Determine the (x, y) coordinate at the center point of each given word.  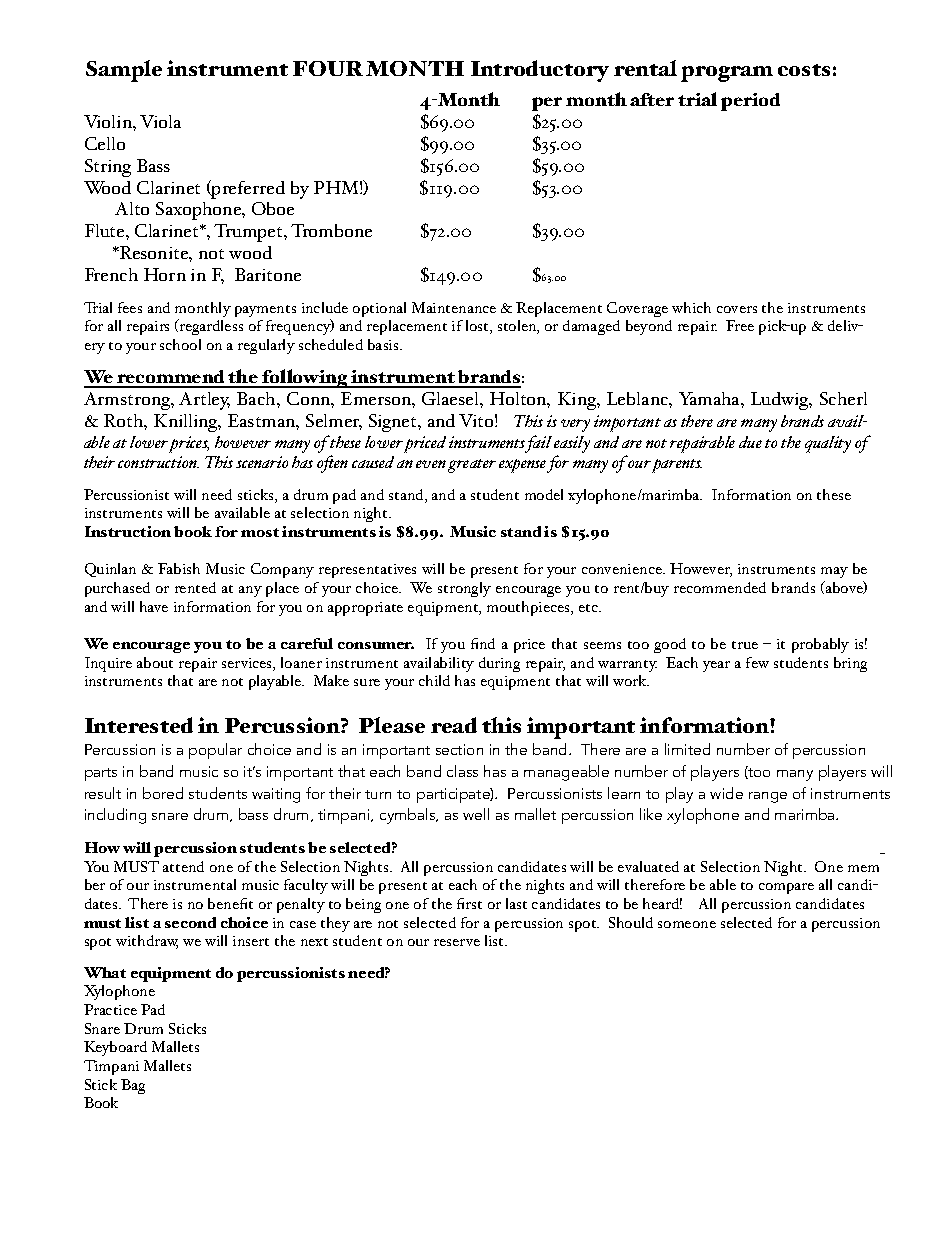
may (834, 574)
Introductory (540, 71)
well (476, 814)
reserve (457, 942)
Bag (133, 1086)
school (180, 344)
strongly (464, 589)
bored (163, 793)
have (154, 606)
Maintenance (454, 307)
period (750, 102)
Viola (160, 121)
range (768, 797)
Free (740, 325)
